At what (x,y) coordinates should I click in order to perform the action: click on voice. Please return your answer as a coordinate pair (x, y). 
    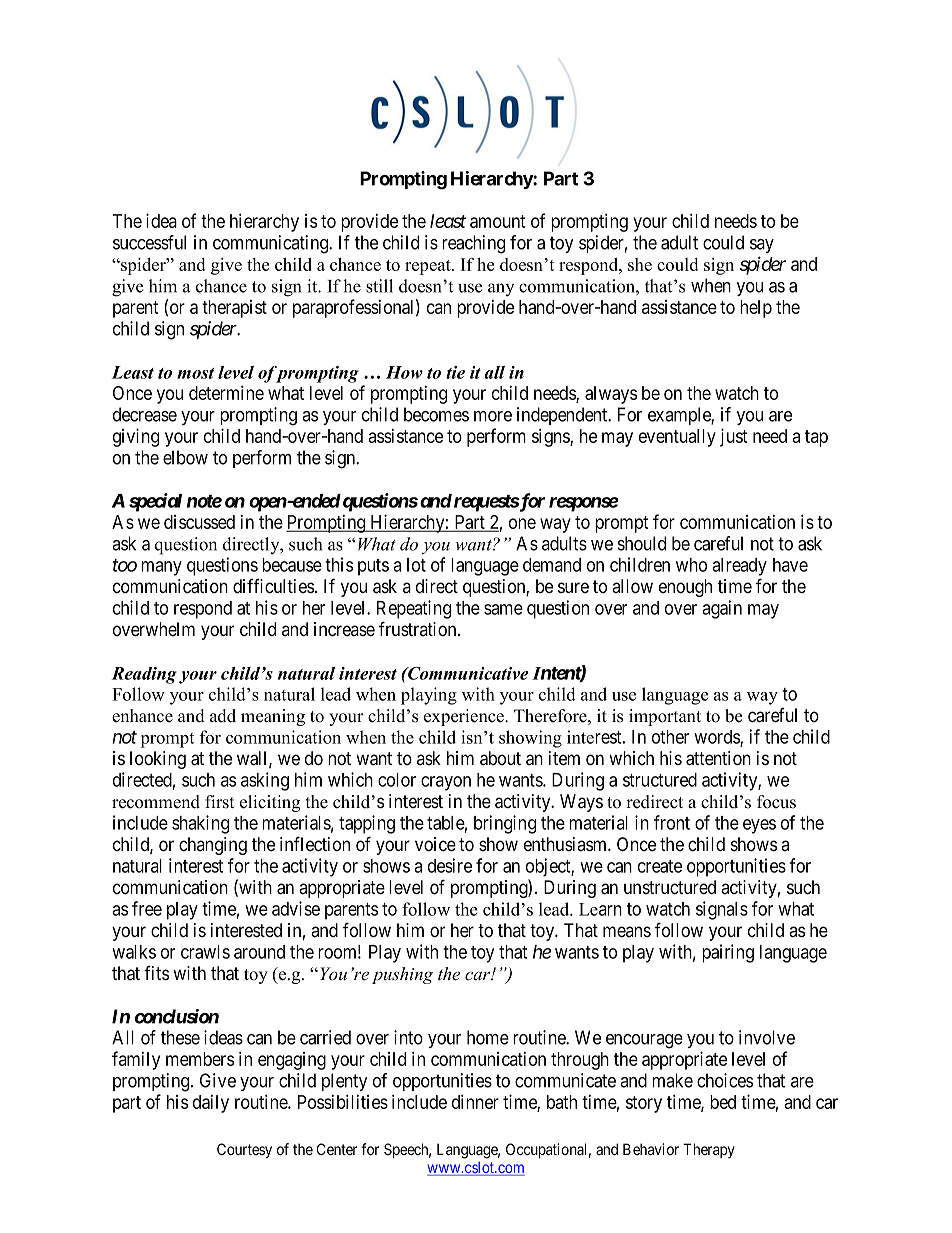
    Looking at the image, I should click on (435, 844).
